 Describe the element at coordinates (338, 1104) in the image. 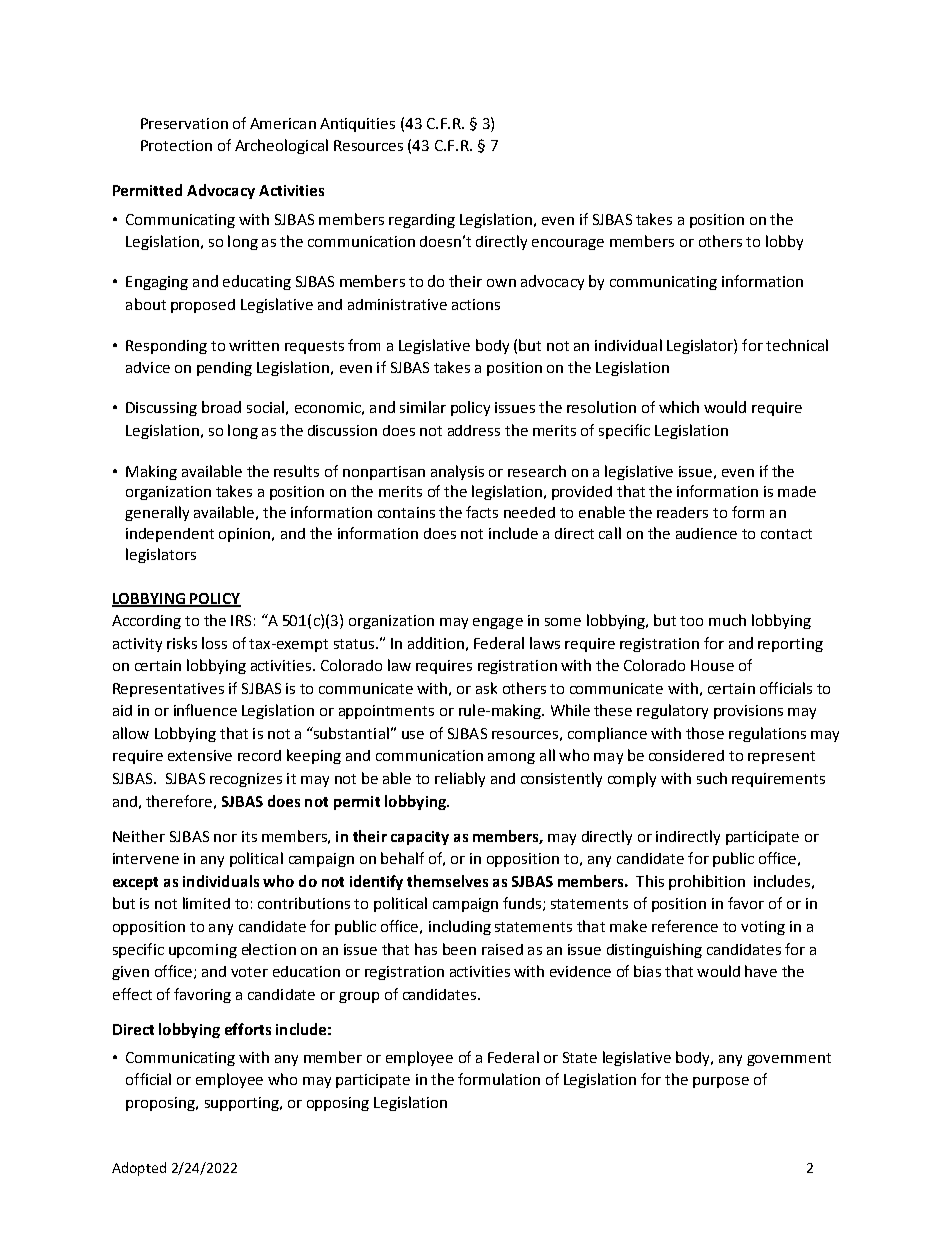

I see `opposing` at that location.
